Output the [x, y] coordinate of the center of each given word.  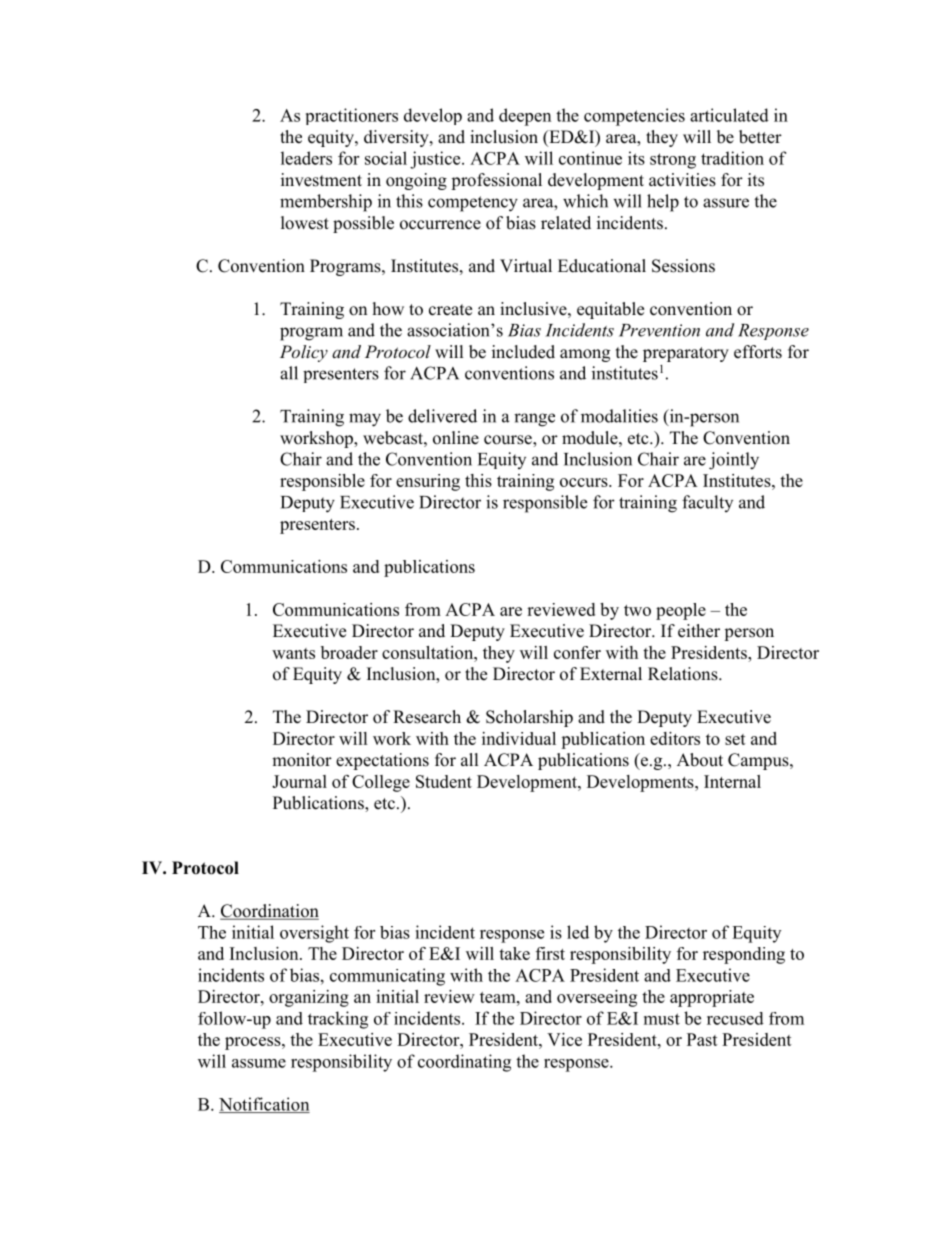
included [523, 352]
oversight [314, 934]
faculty [707, 503]
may [365, 420]
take [514, 953]
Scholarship [529, 718]
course [509, 441]
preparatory [686, 354]
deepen [525, 117]
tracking [338, 1020]
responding [744, 955]
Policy [304, 353]
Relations [684, 674]
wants [293, 653]
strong [673, 161]
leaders [306, 158]
